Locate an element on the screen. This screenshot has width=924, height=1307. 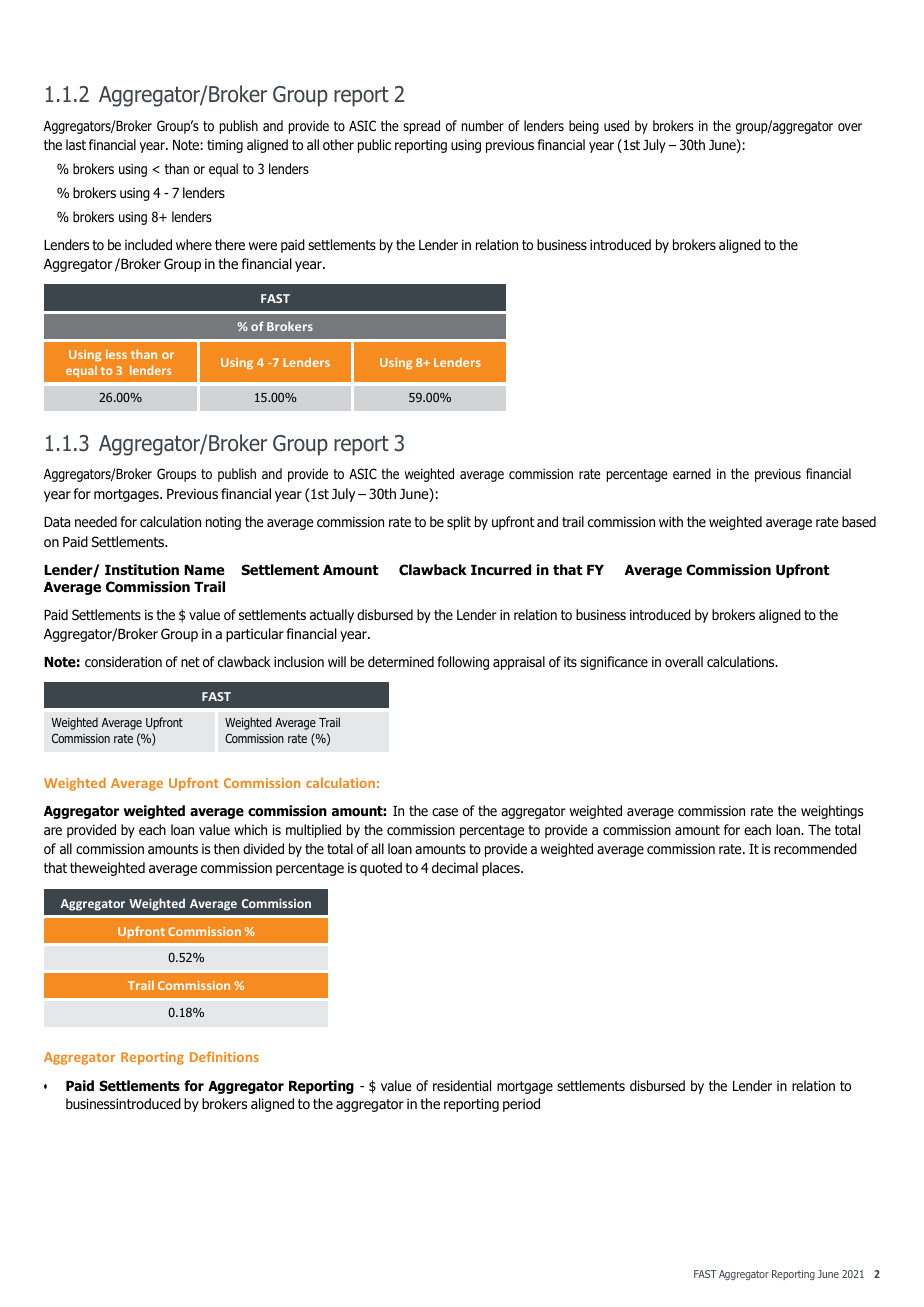
period is located at coordinates (521, 1105).
